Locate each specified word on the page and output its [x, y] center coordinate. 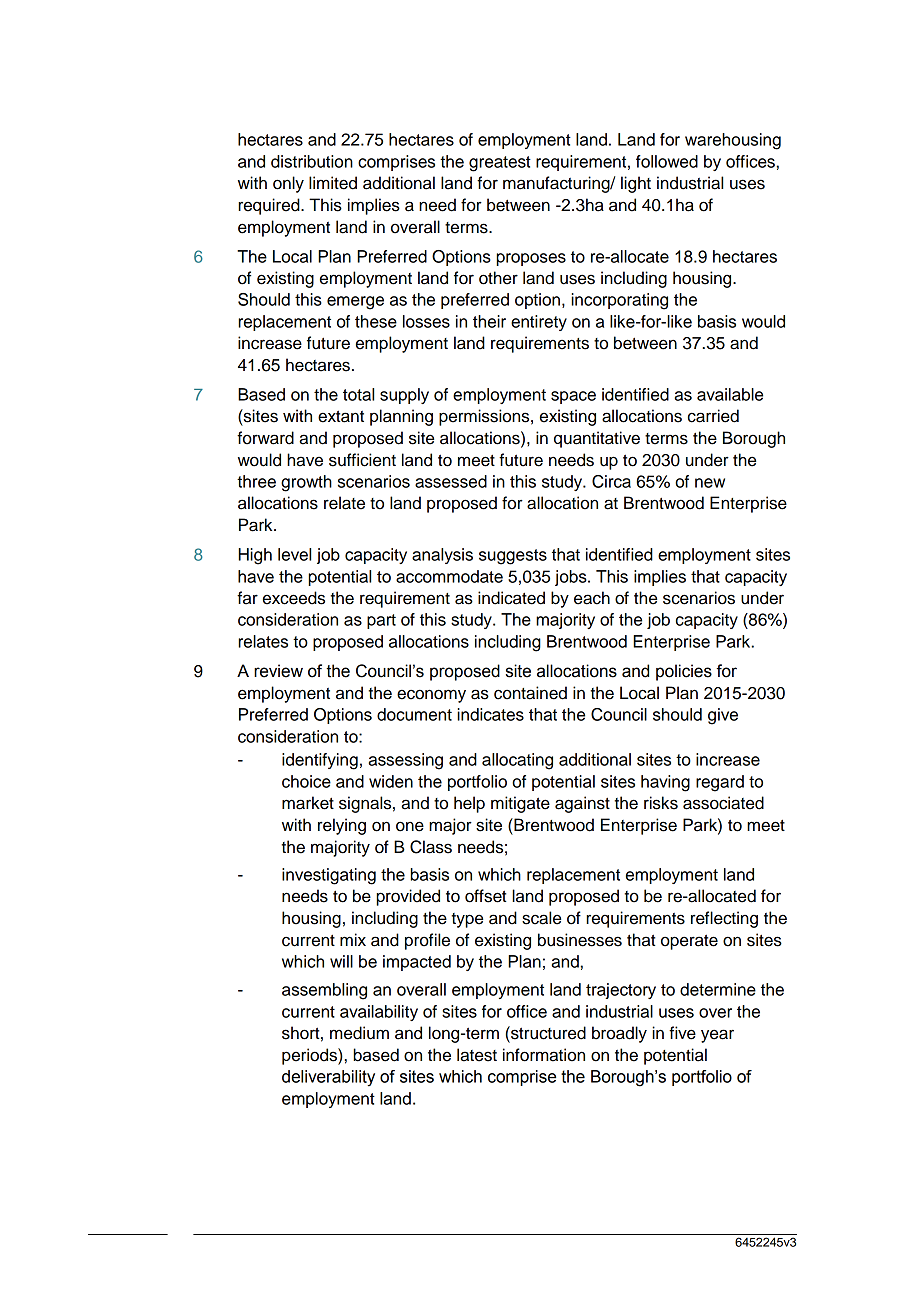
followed [667, 161]
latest [477, 1055]
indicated [511, 598]
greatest [500, 164]
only [288, 184]
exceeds [294, 598]
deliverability [328, 1078]
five [682, 1033]
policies [684, 672]
